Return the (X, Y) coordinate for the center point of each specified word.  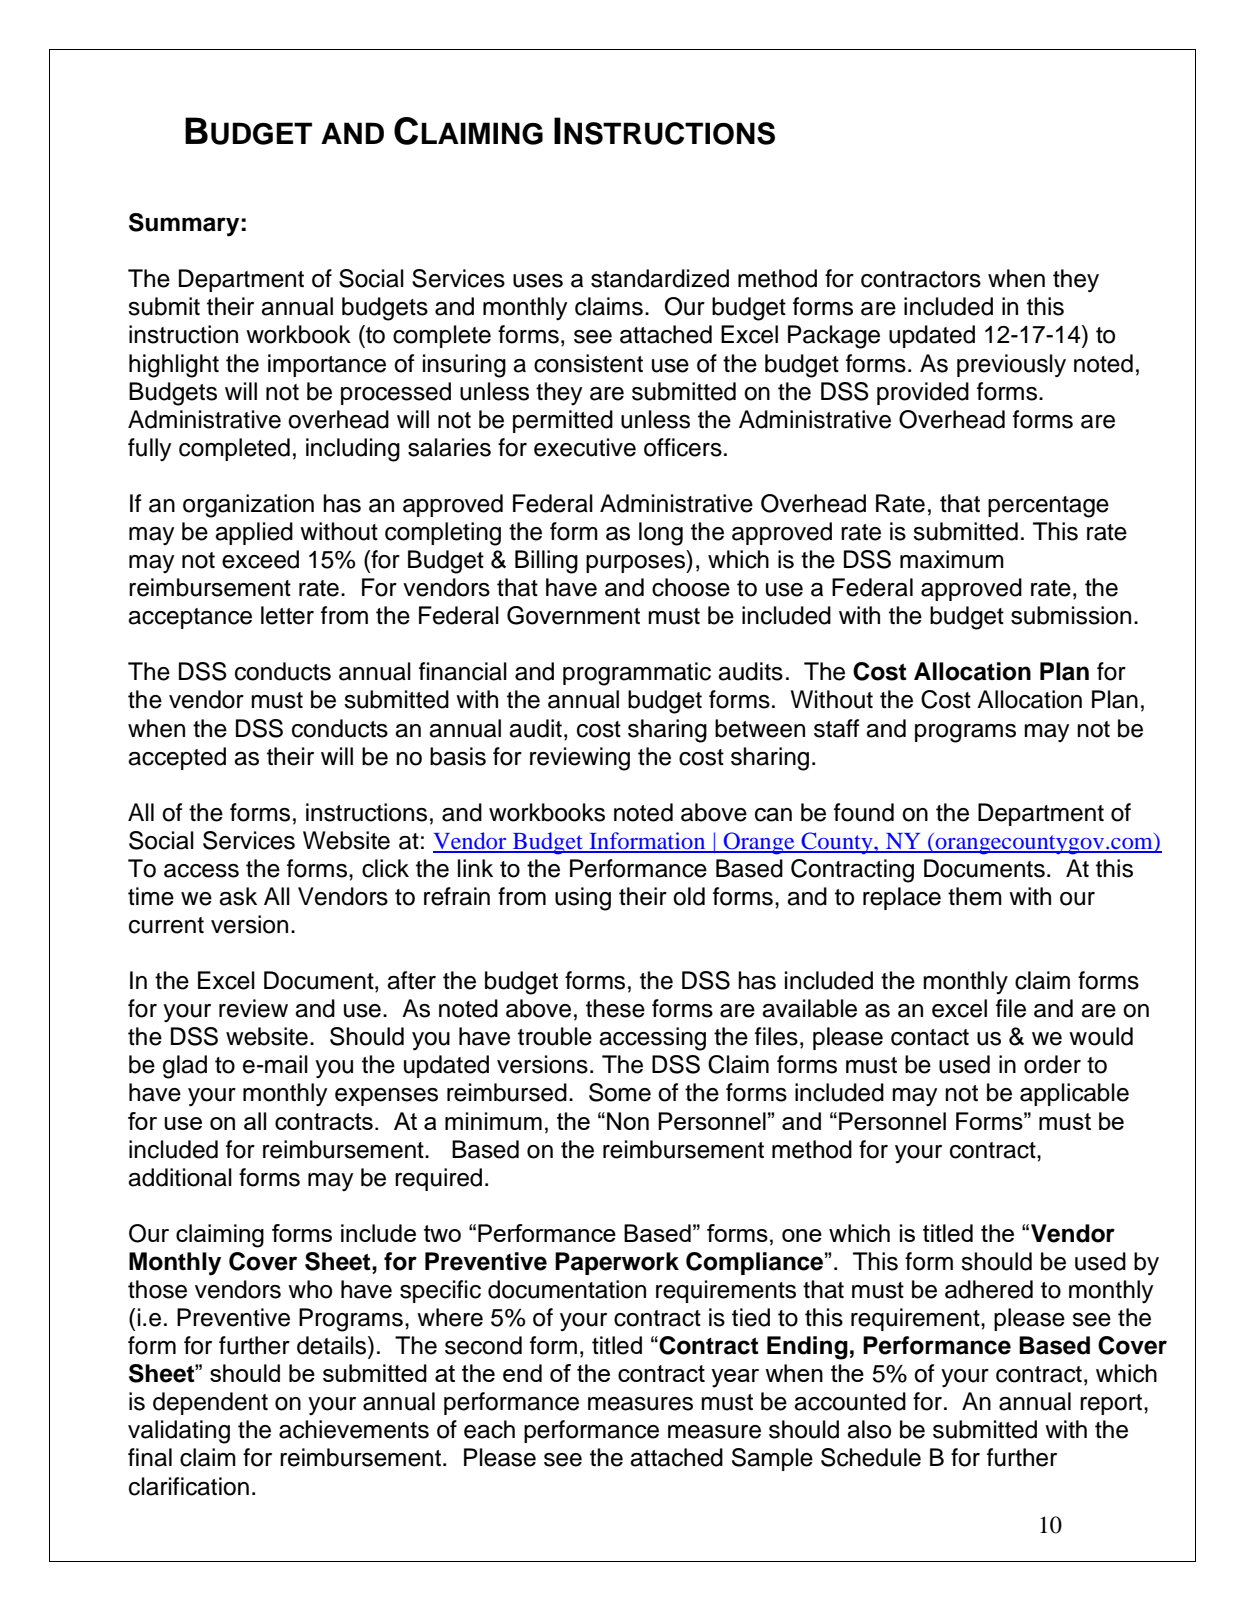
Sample (772, 1459)
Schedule (871, 1457)
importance (327, 365)
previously (1011, 366)
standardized (660, 278)
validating (179, 1432)
